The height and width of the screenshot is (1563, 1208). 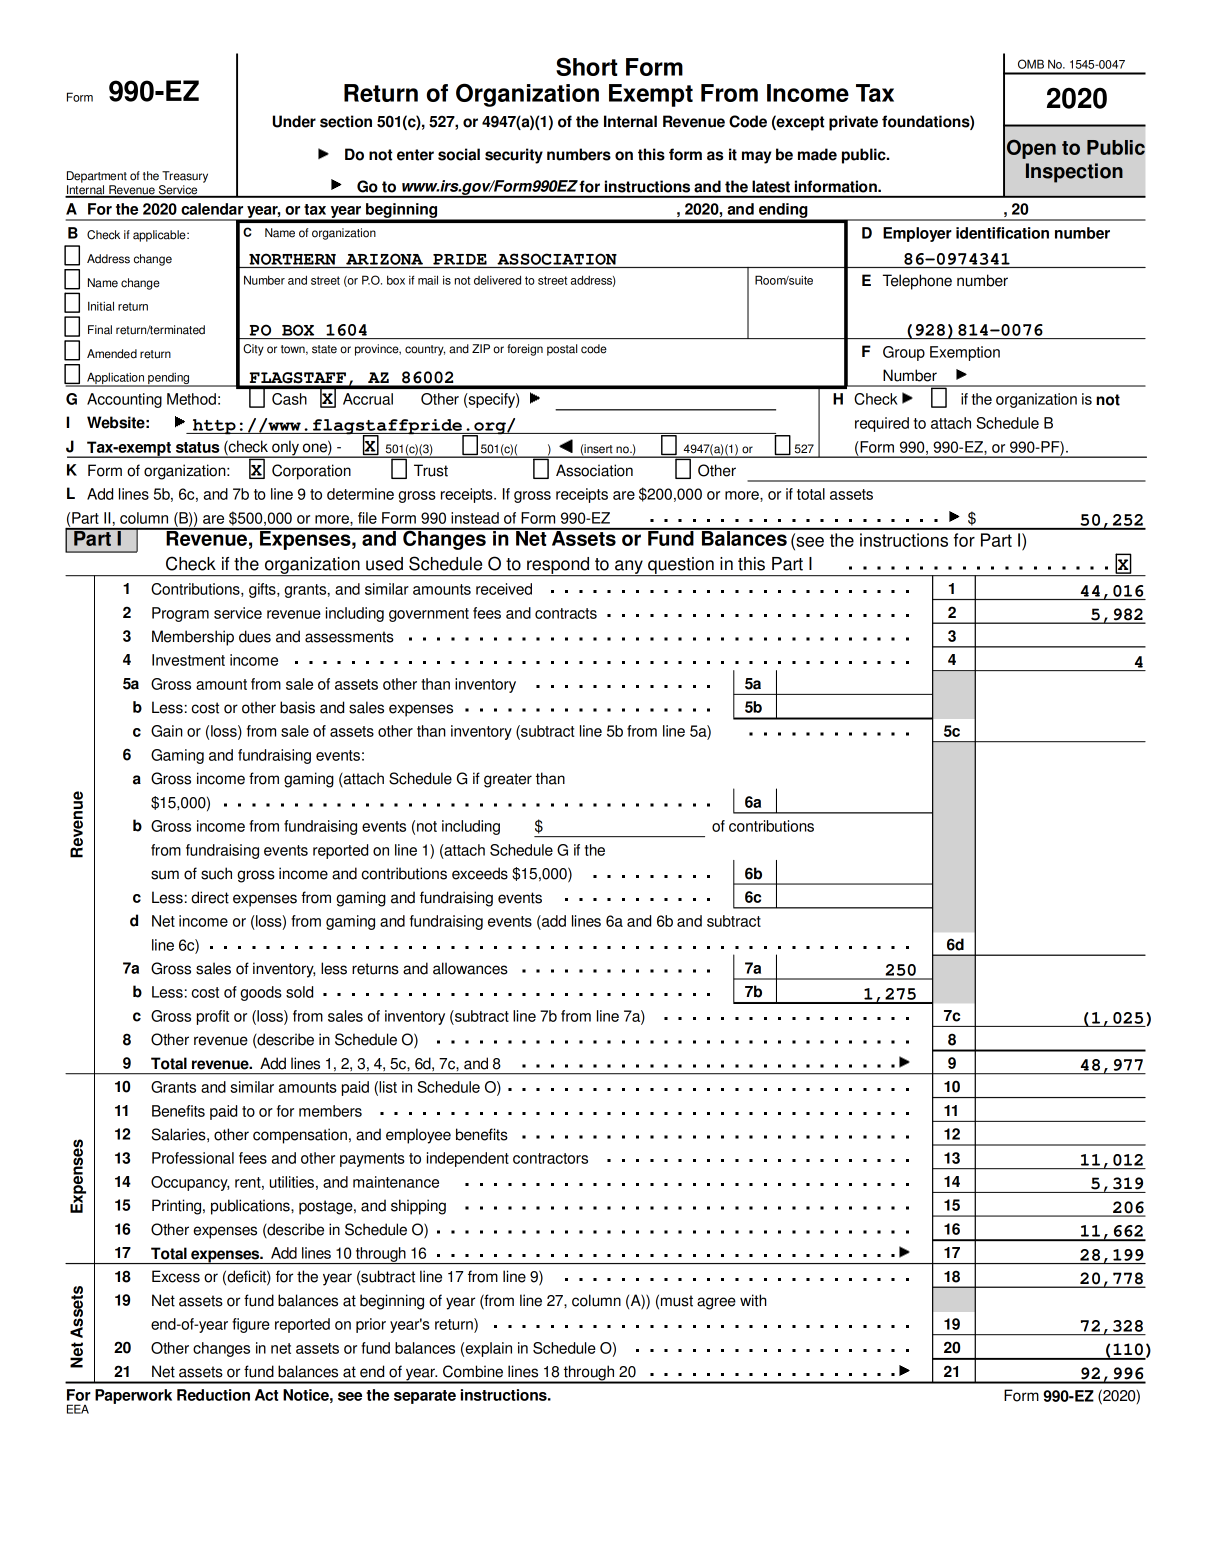 What do you see at coordinates (558, 566) in the screenshot?
I see `respond` at bounding box center [558, 566].
